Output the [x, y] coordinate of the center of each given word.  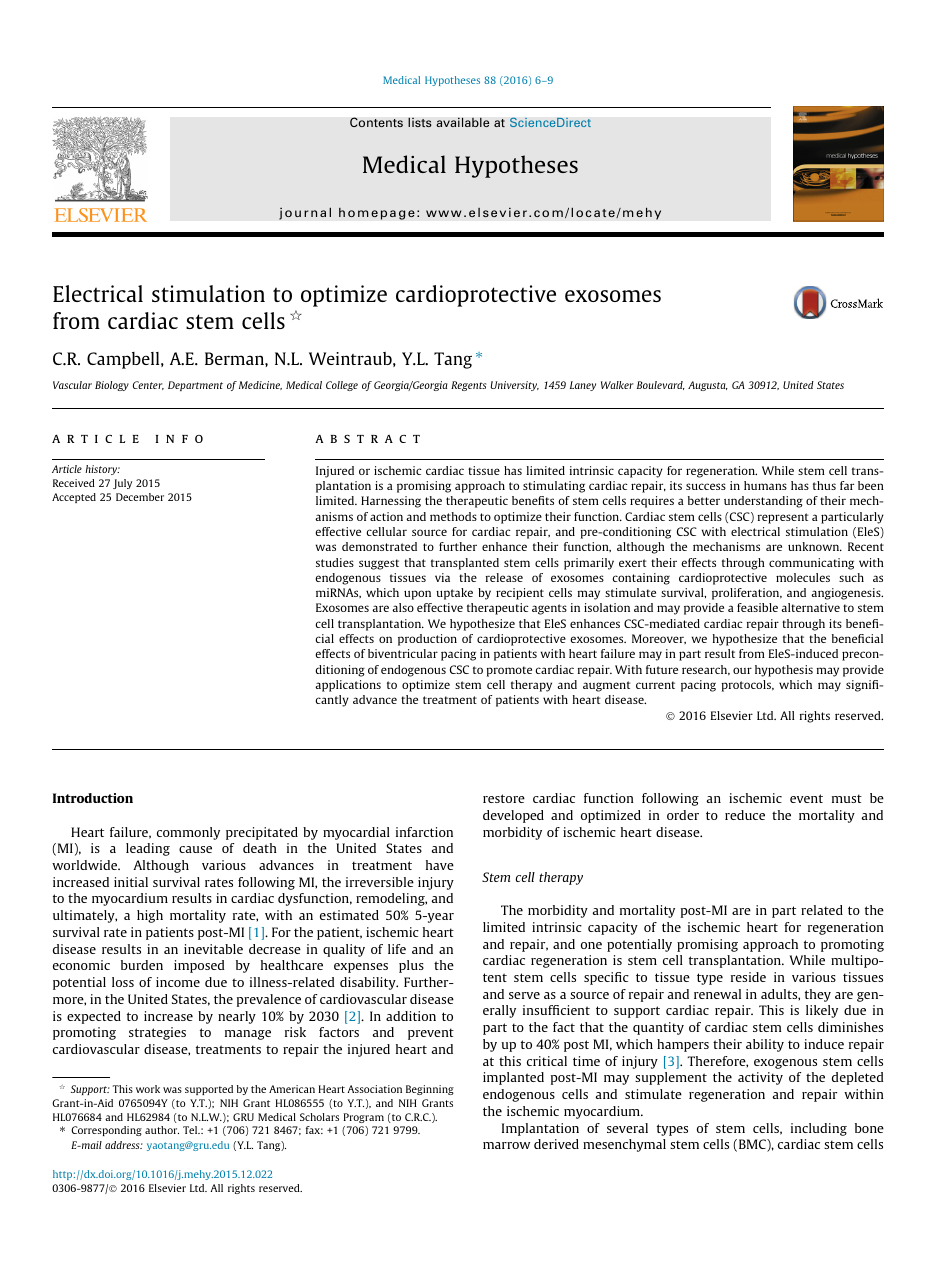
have [440, 865]
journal [305, 213]
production [427, 640]
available [463, 122]
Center [148, 385]
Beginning [430, 1090]
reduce [745, 815]
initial [131, 882]
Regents [469, 386]
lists [420, 122]
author [162, 1130]
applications [348, 686]
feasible [757, 607]
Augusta [708, 386]
